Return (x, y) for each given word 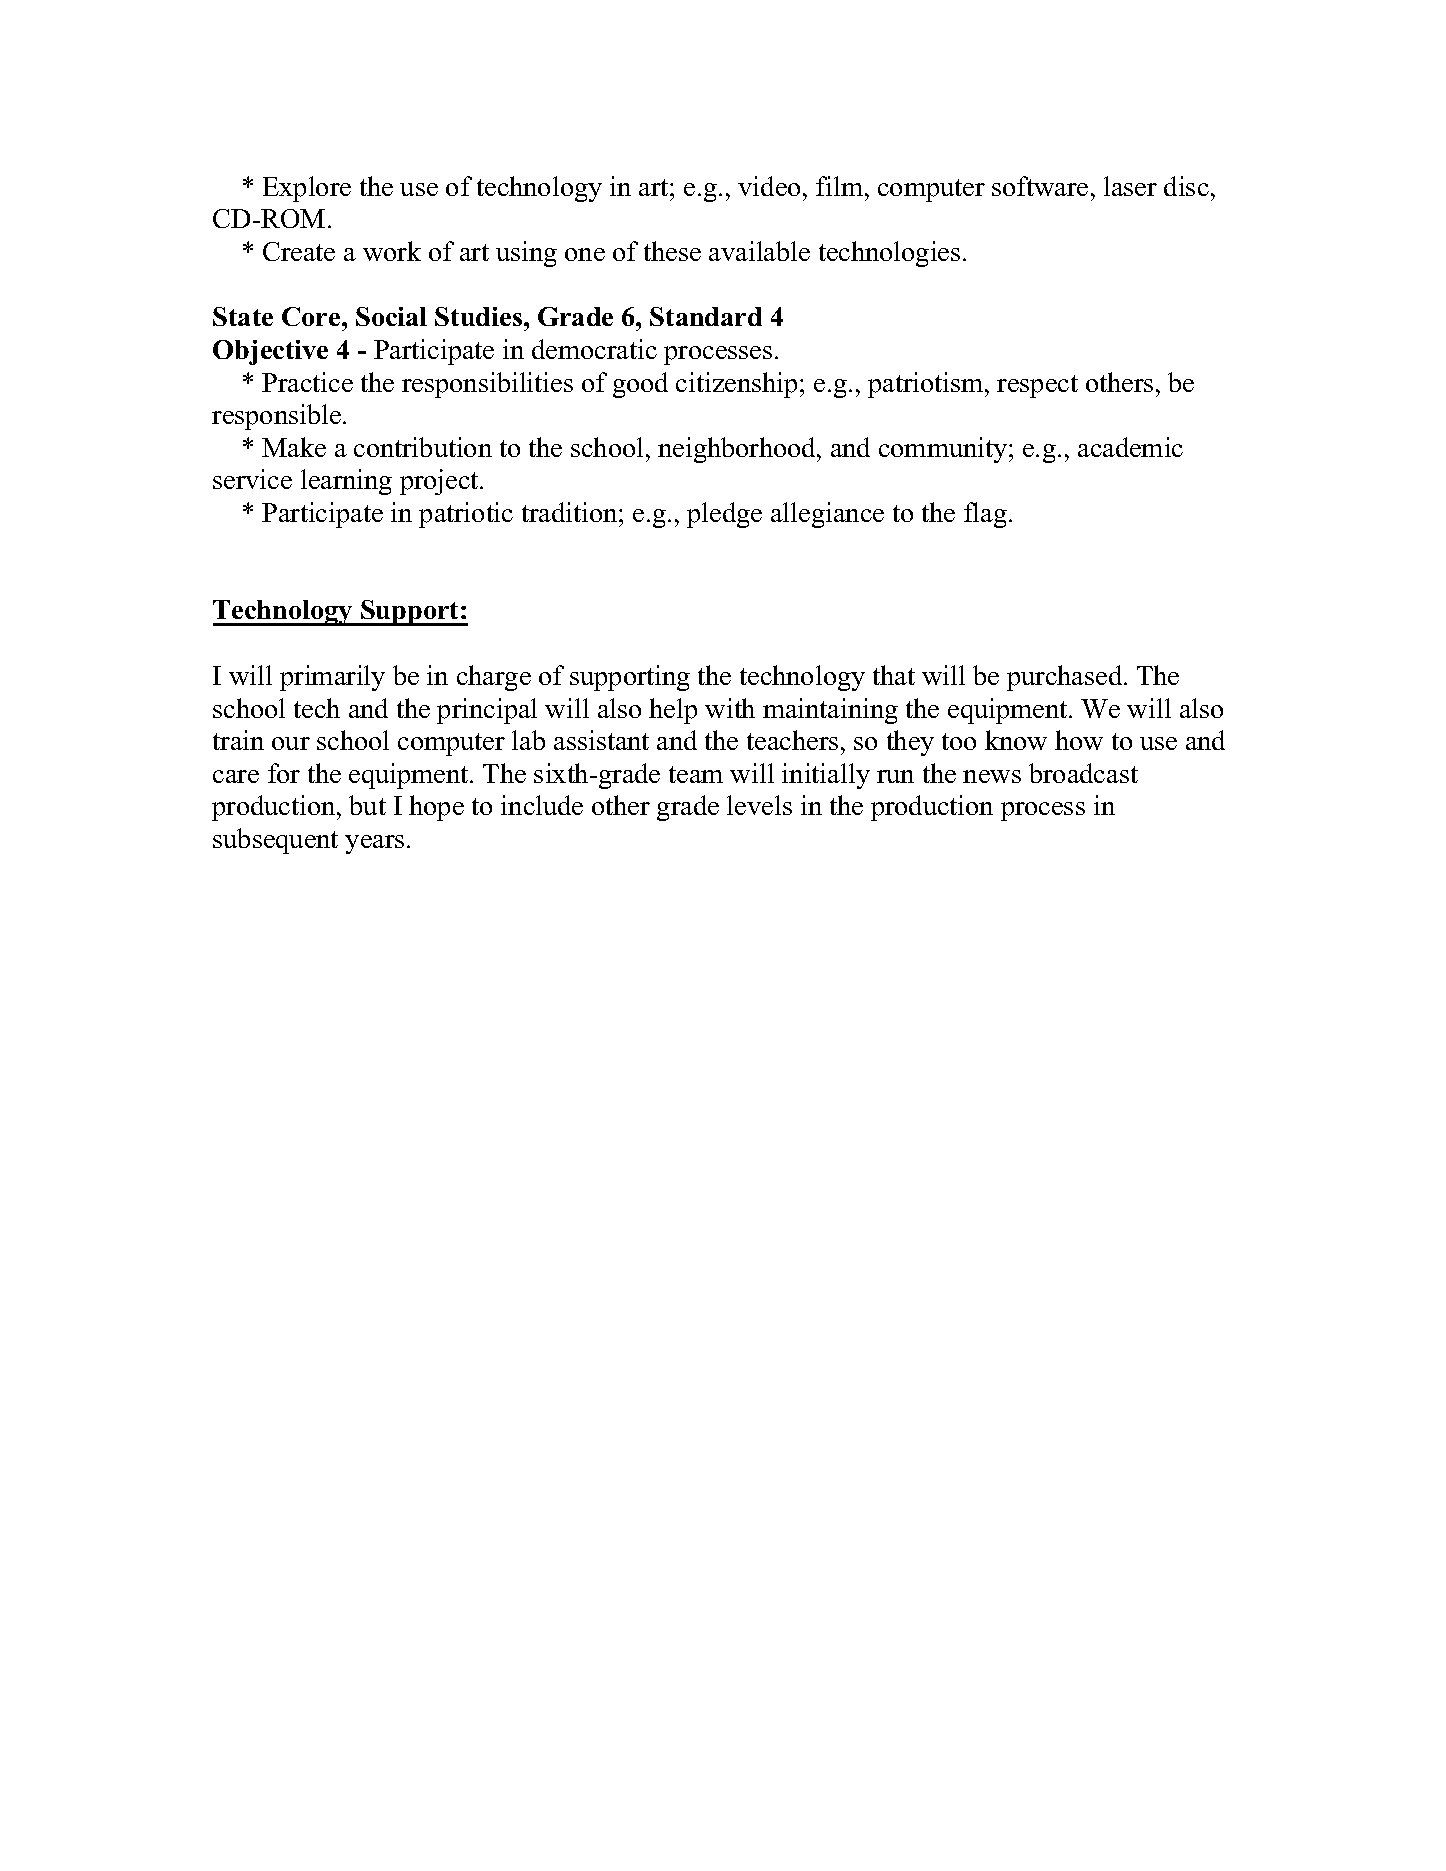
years (374, 844)
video (769, 186)
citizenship (736, 385)
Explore (307, 189)
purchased (1066, 678)
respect (1037, 386)
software (1040, 186)
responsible (278, 417)
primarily (332, 678)
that (894, 675)
